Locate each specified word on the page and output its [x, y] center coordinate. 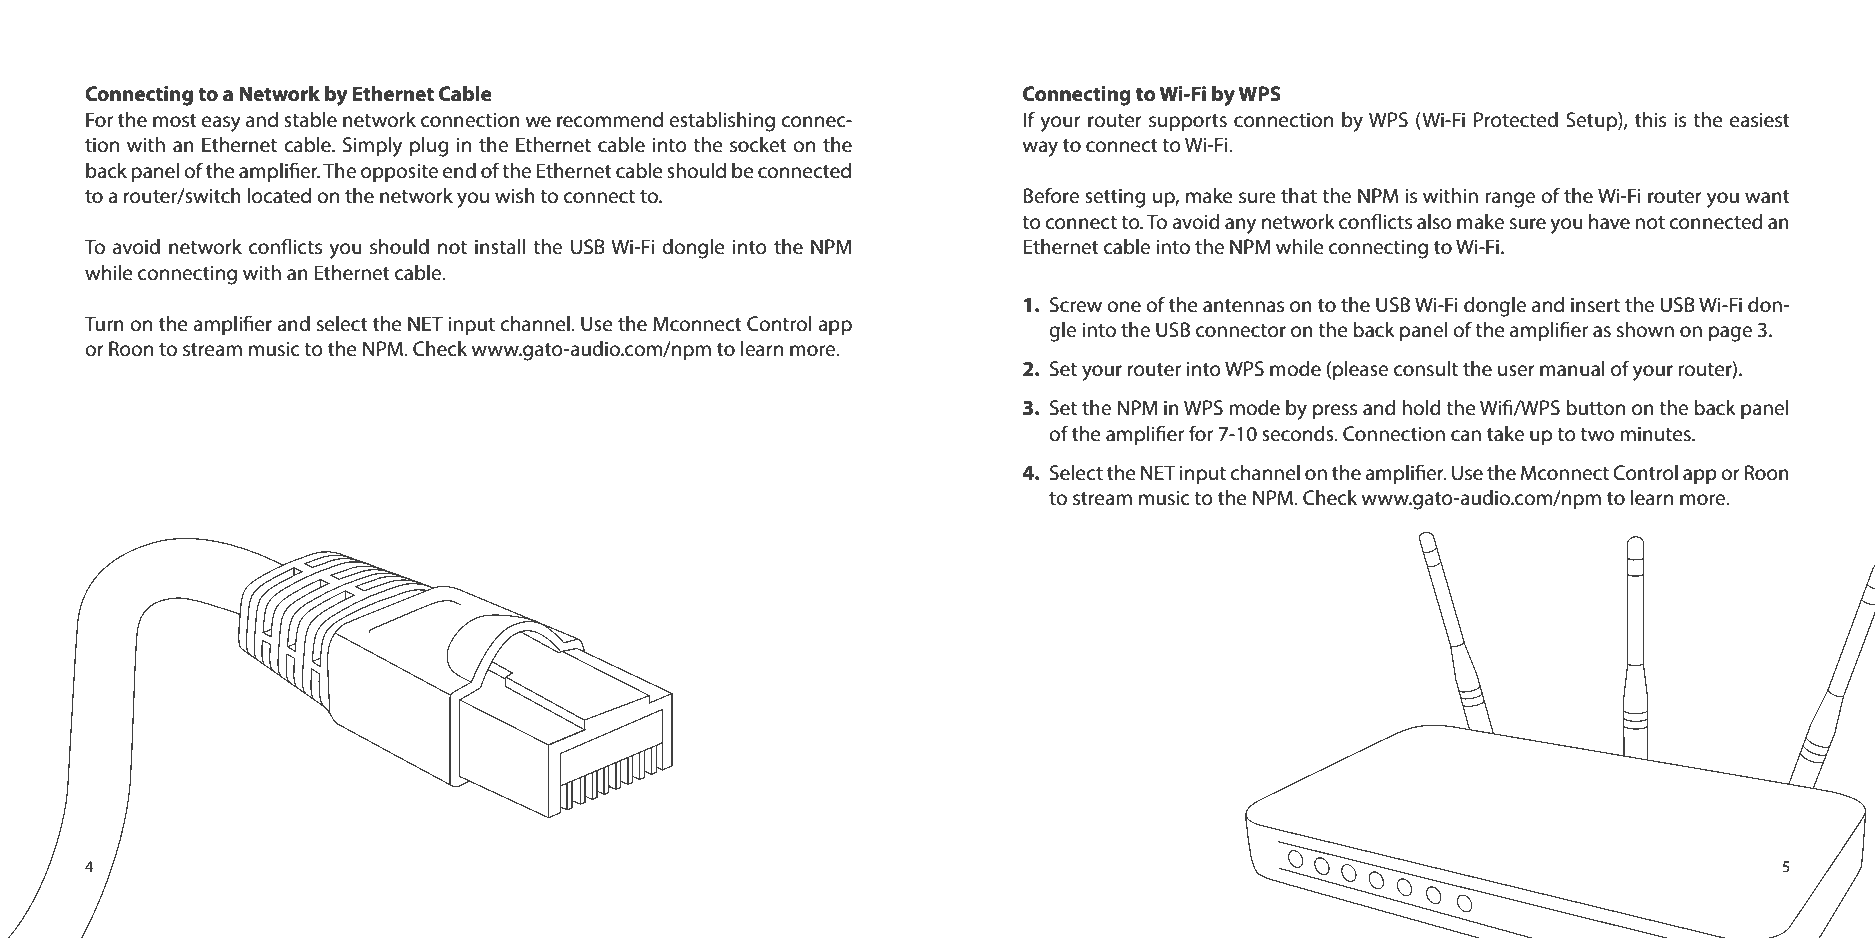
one [1124, 307]
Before [1051, 195]
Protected [1516, 120]
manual [1572, 369]
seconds [1299, 434]
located [279, 196]
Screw [1076, 305]
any [1240, 226]
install [500, 247]
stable [310, 120]
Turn [104, 324]
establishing [722, 122]
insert [1595, 305]
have [1609, 222]
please [1360, 371]
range [1510, 200]
